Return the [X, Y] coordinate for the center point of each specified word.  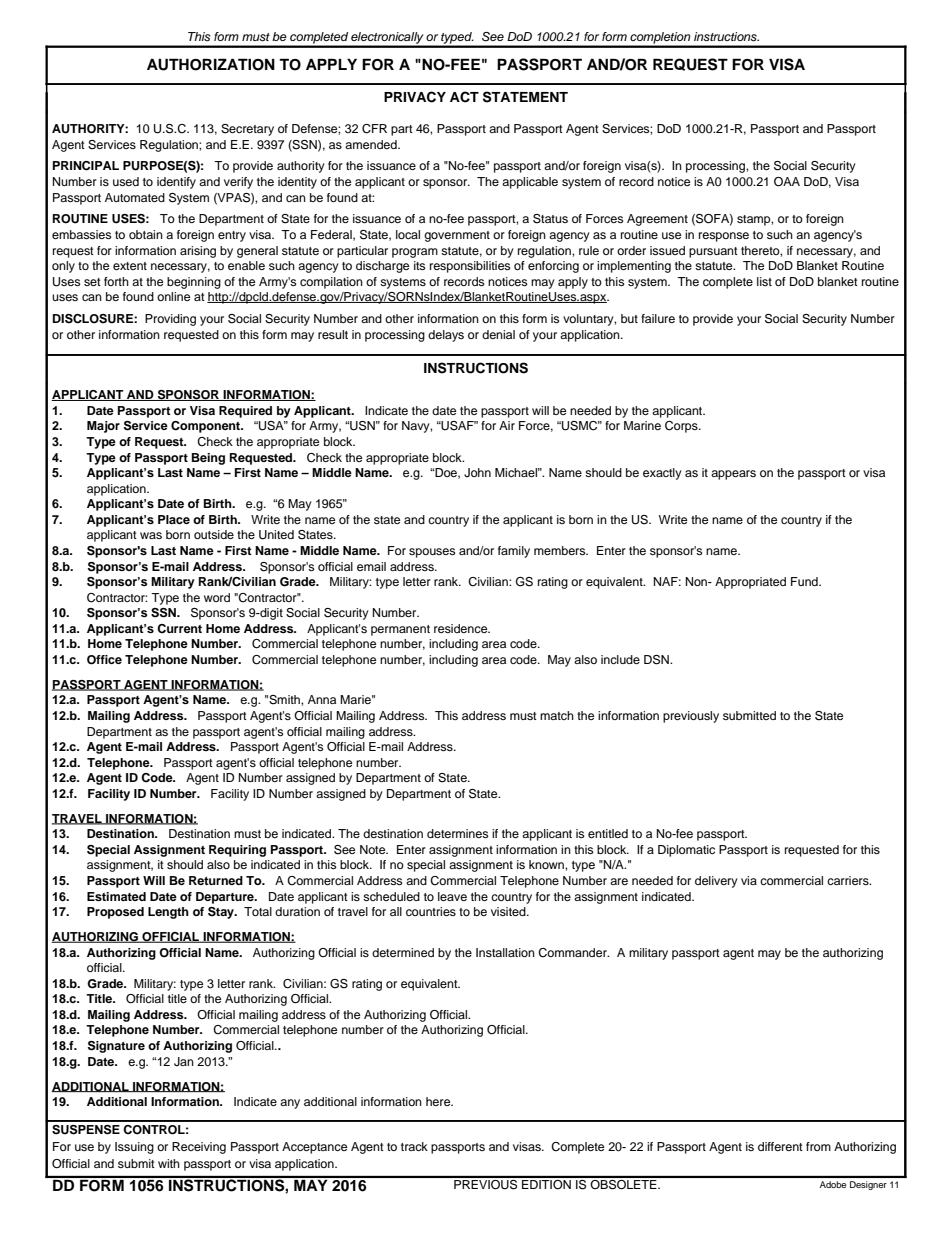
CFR [374, 129]
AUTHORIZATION [211, 64]
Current [179, 629]
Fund [805, 581]
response [724, 237]
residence [462, 628]
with [169, 1163]
